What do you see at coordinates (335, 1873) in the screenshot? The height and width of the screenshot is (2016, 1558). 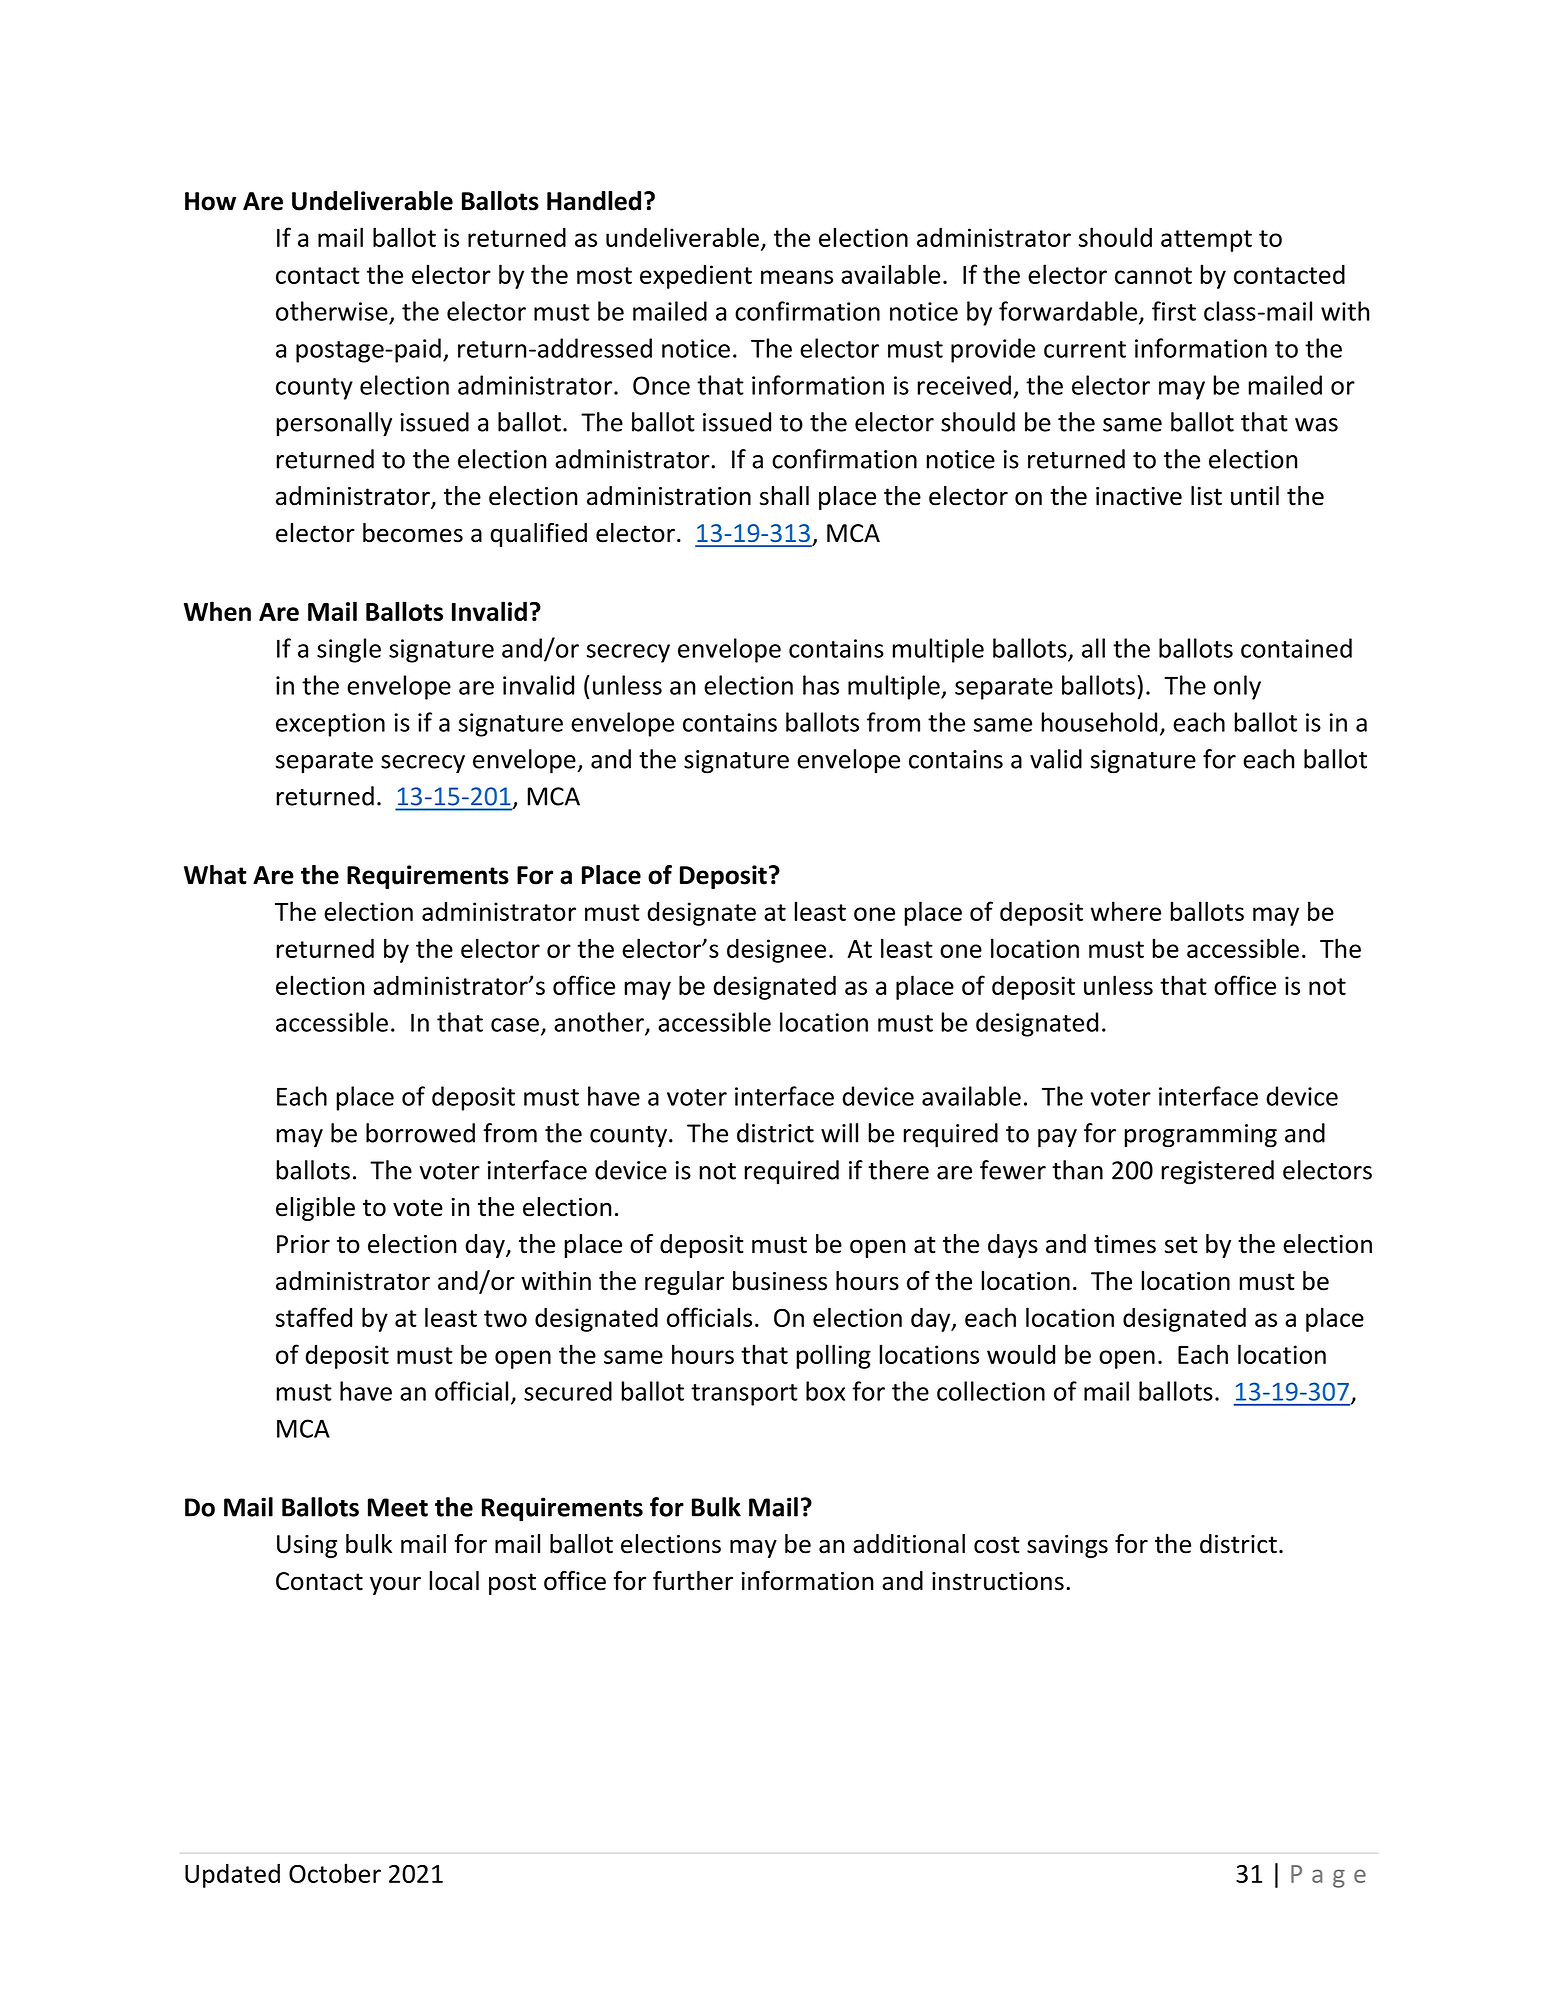 I see `October` at bounding box center [335, 1873].
